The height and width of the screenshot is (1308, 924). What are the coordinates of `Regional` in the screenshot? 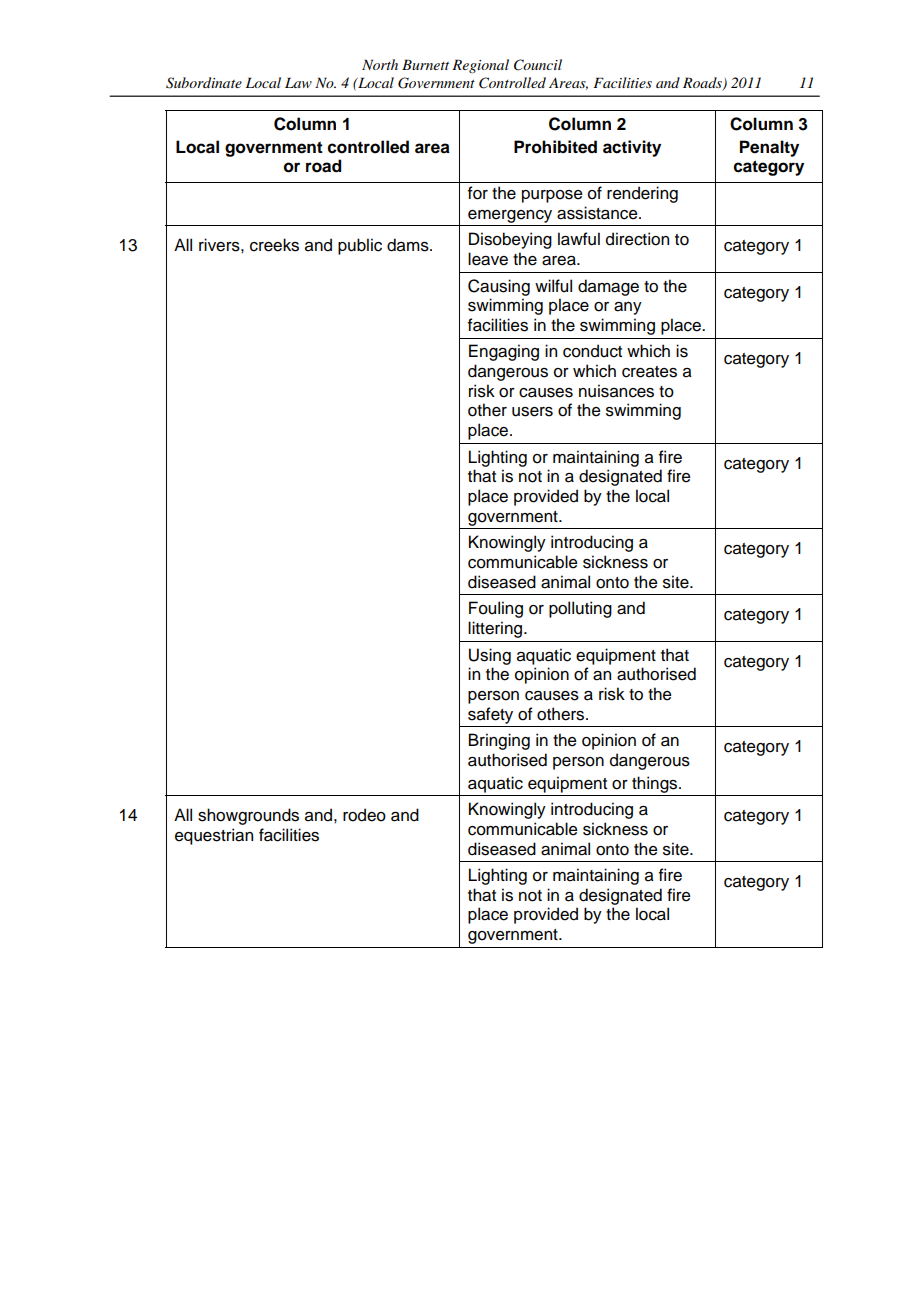 It's located at (480, 66).
